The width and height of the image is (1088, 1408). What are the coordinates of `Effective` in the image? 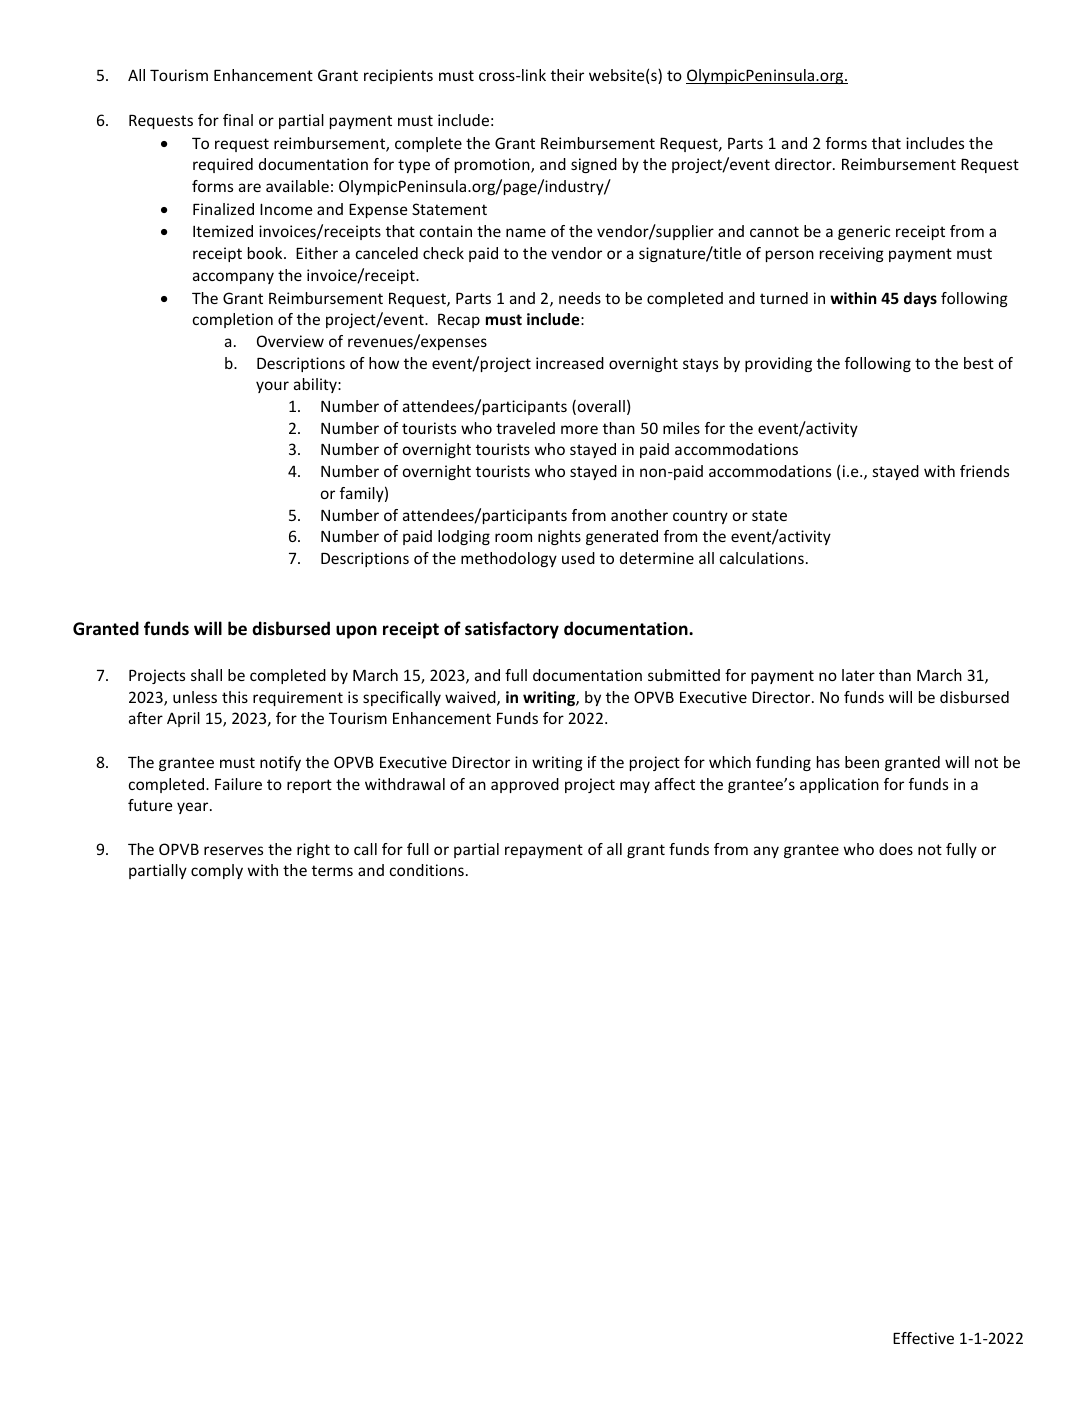 It's located at (923, 1338).
